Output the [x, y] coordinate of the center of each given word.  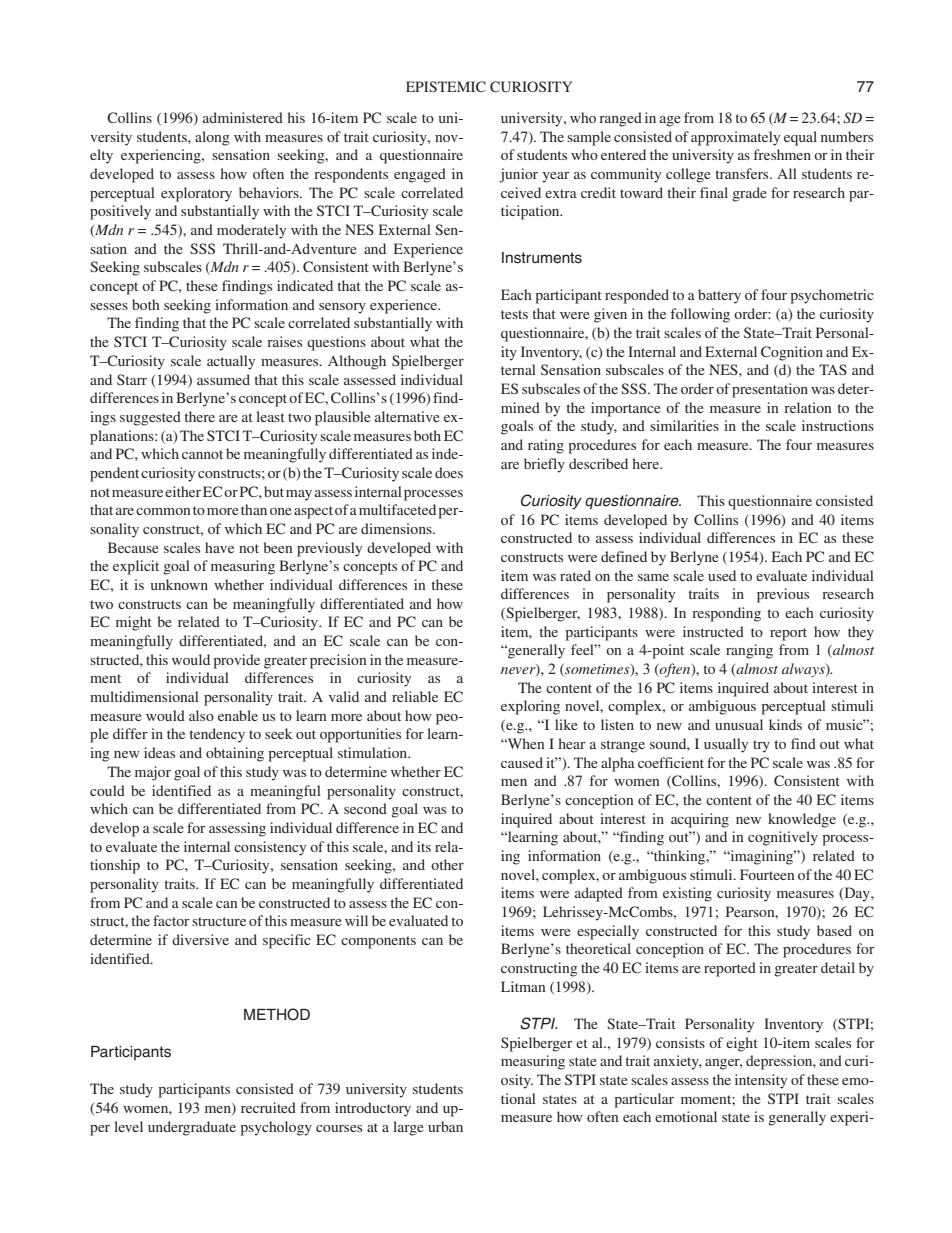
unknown [179, 584]
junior [518, 175]
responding [726, 614]
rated [575, 575]
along [212, 138]
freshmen [782, 154]
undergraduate [192, 1128]
